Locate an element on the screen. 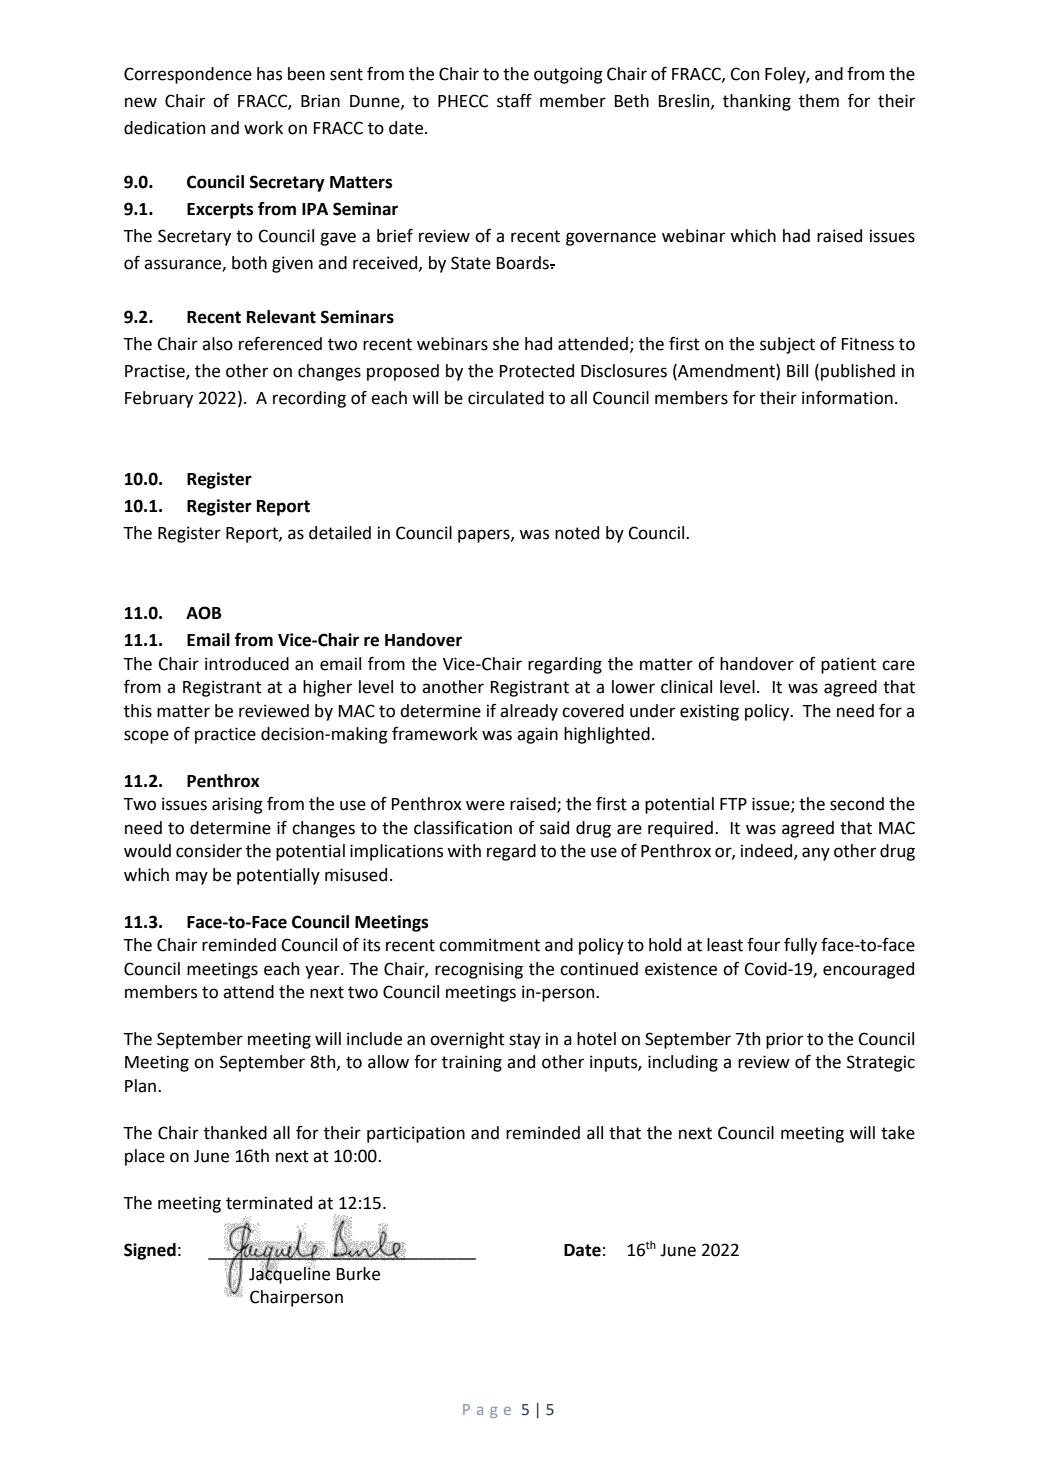  already is located at coordinates (529, 712).
